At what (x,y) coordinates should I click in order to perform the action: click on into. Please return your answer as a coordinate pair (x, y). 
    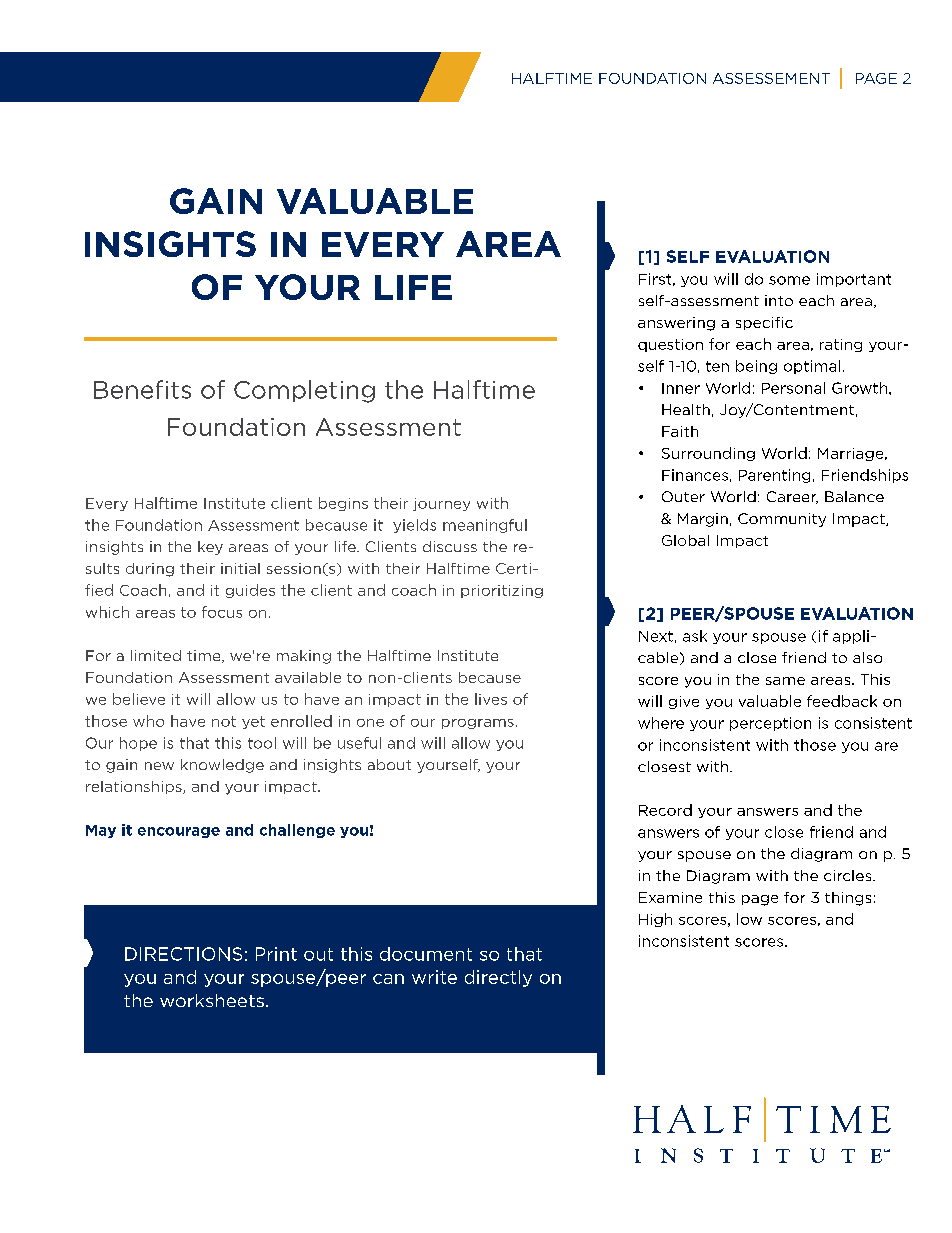
    Looking at the image, I should click on (779, 300).
